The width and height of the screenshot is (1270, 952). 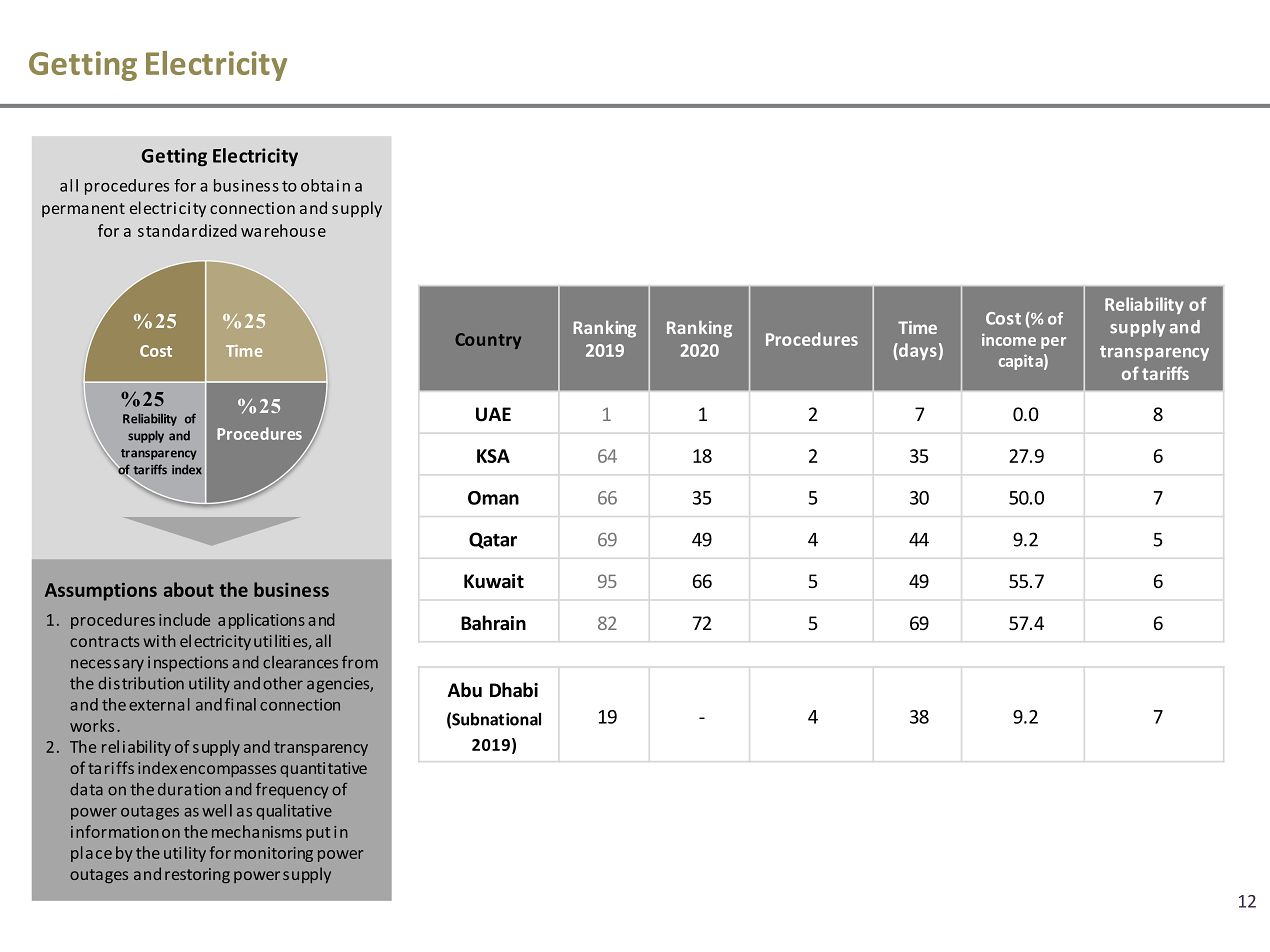 I want to click on restoring, so click(x=197, y=875).
